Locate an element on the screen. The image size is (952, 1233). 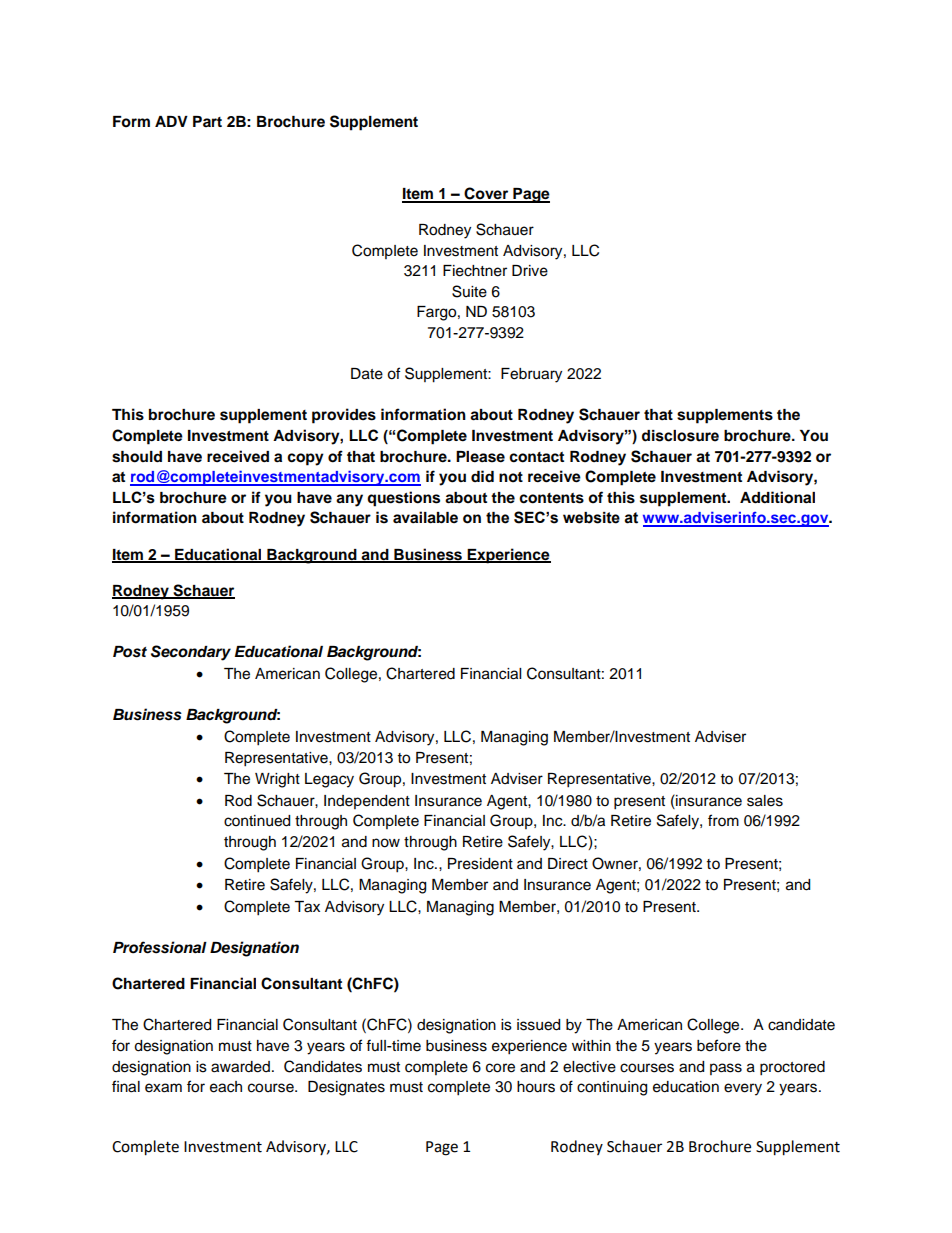
Part is located at coordinates (207, 121).
